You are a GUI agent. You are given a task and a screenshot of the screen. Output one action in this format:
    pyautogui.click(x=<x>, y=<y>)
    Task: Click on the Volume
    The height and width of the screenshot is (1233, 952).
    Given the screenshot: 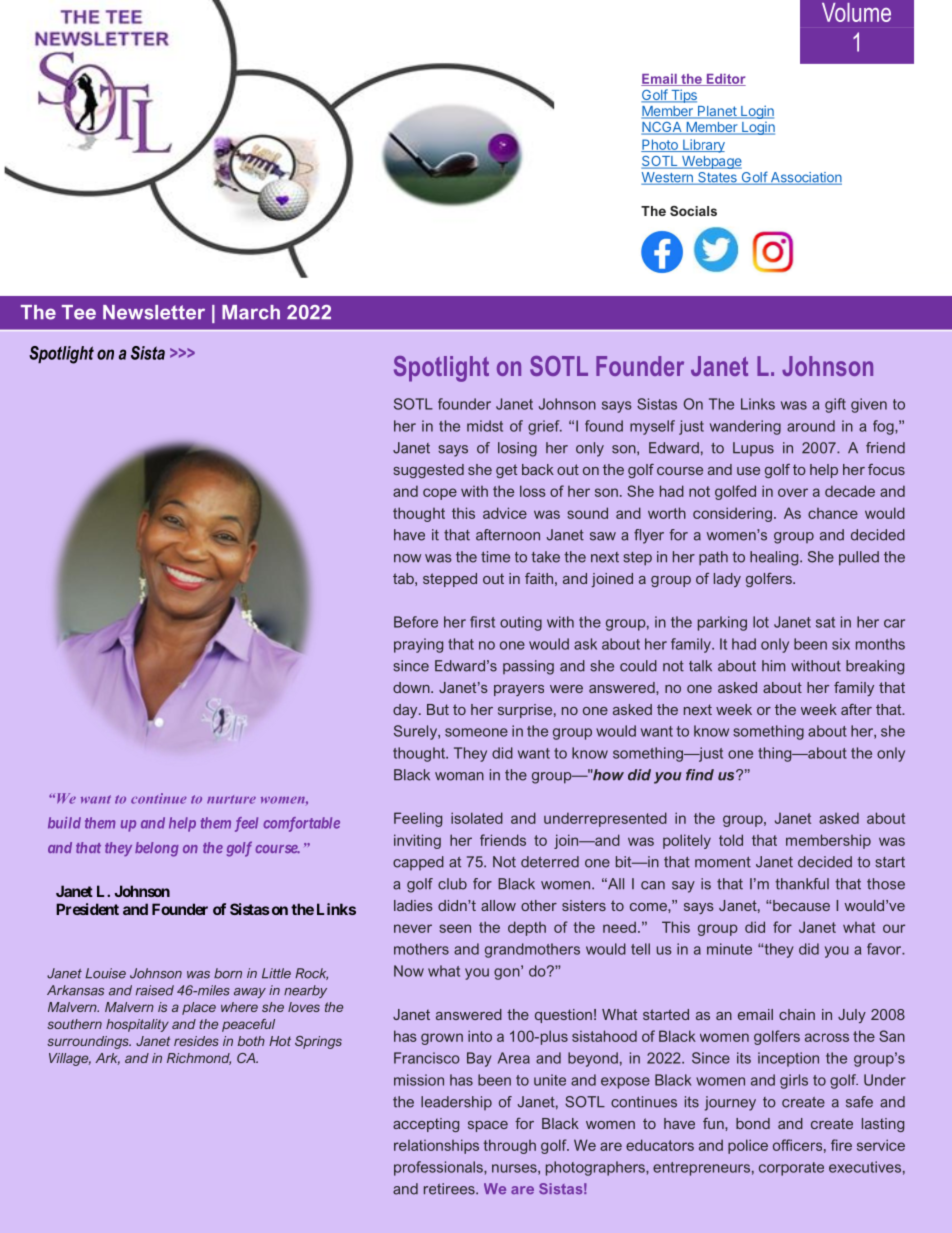 What is the action you would take?
    pyautogui.click(x=856, y=12)
